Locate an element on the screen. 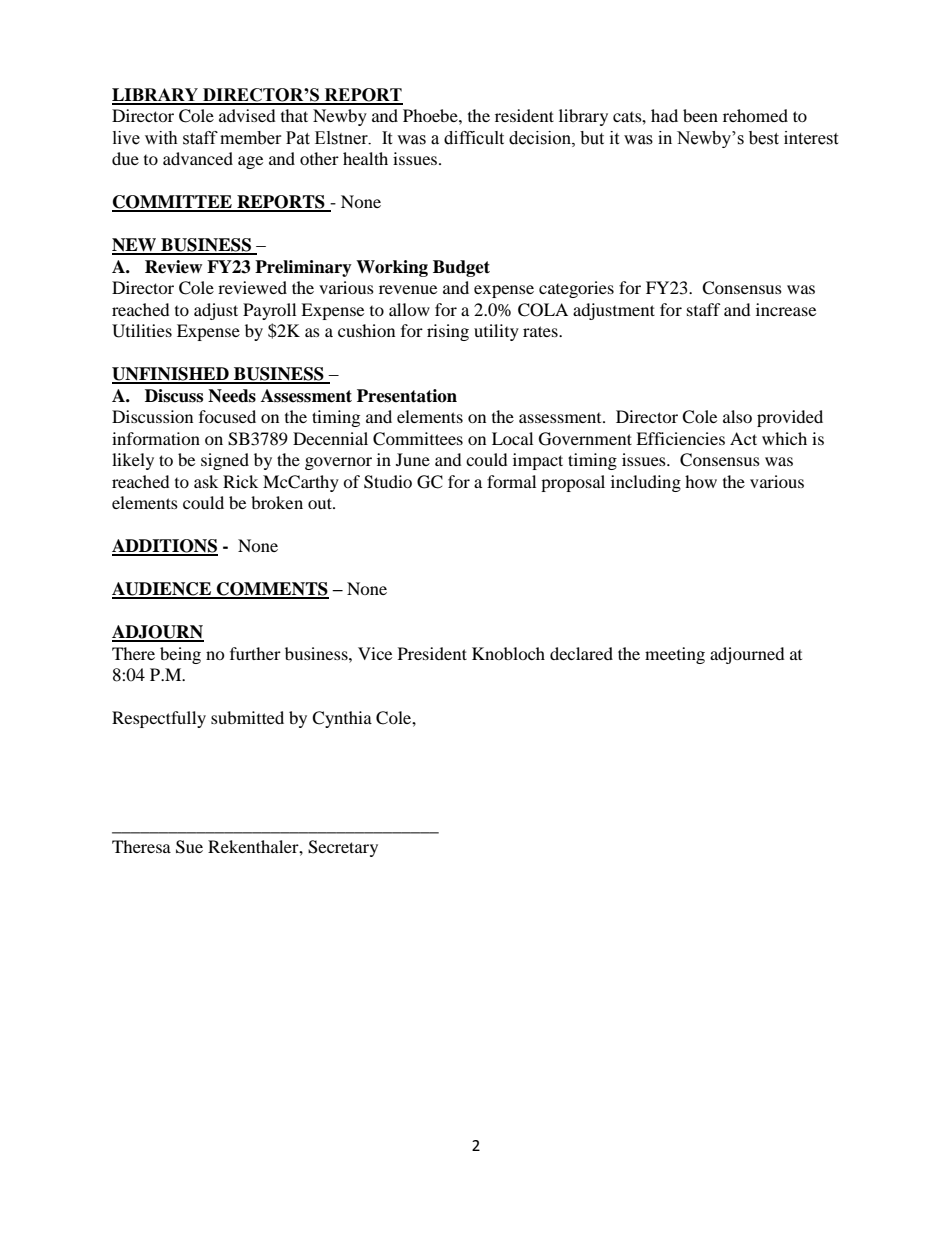  AUDIENCE is located at coordinates (162, 590).
